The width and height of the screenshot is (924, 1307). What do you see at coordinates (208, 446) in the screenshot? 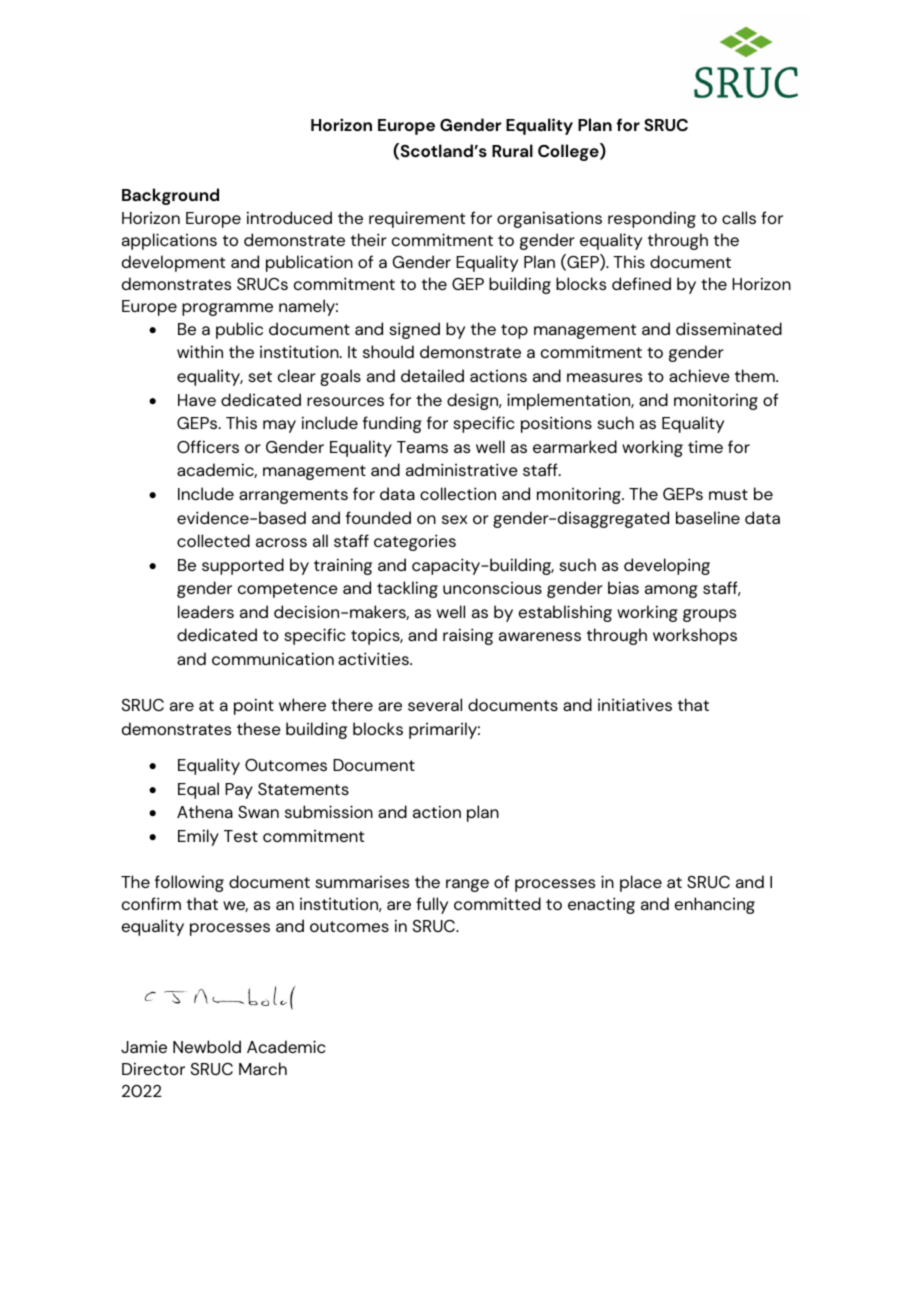
I see `Officers` at bounding box center [208, 446].
